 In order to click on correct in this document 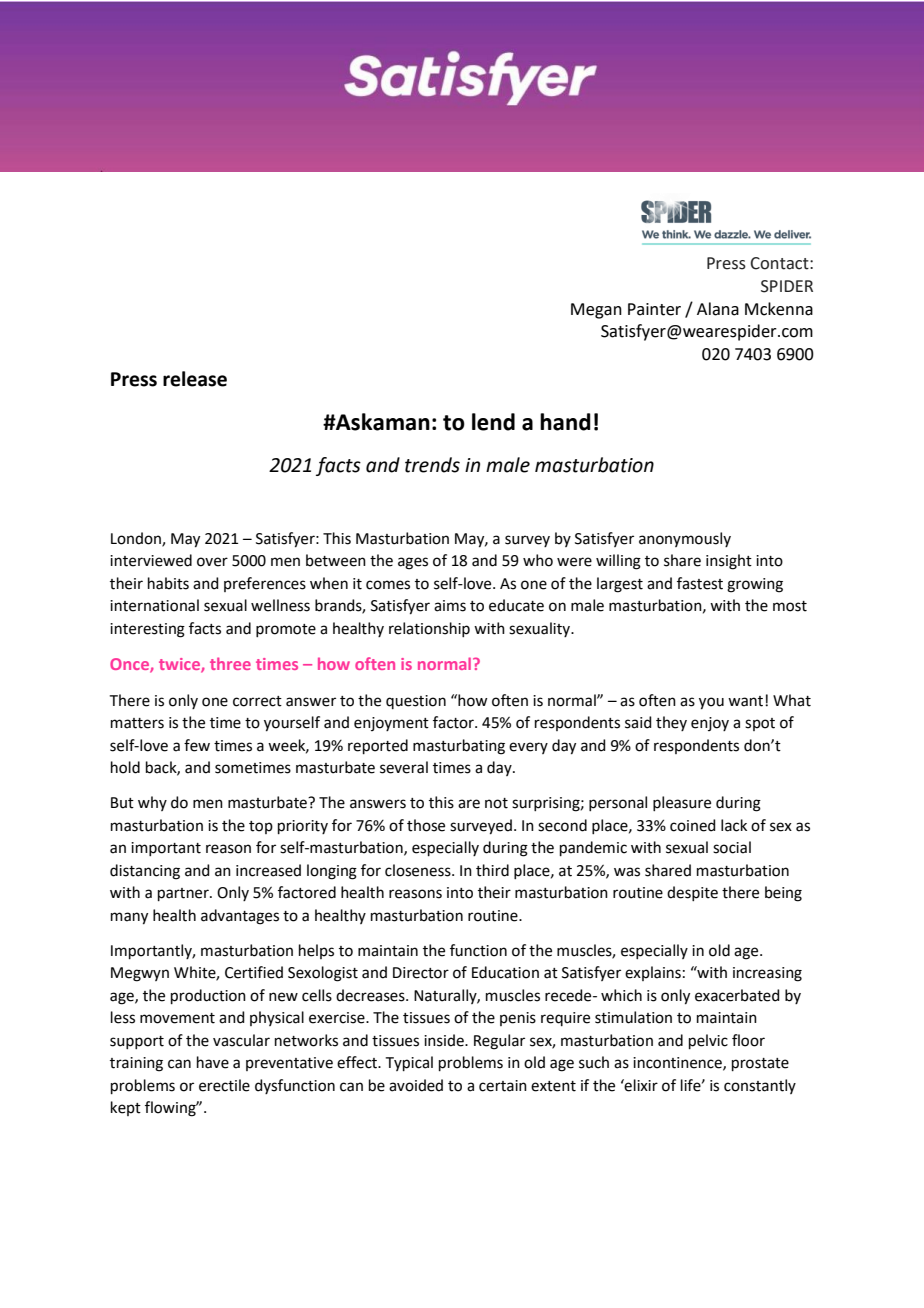, I will do `click(257, 701)`.
